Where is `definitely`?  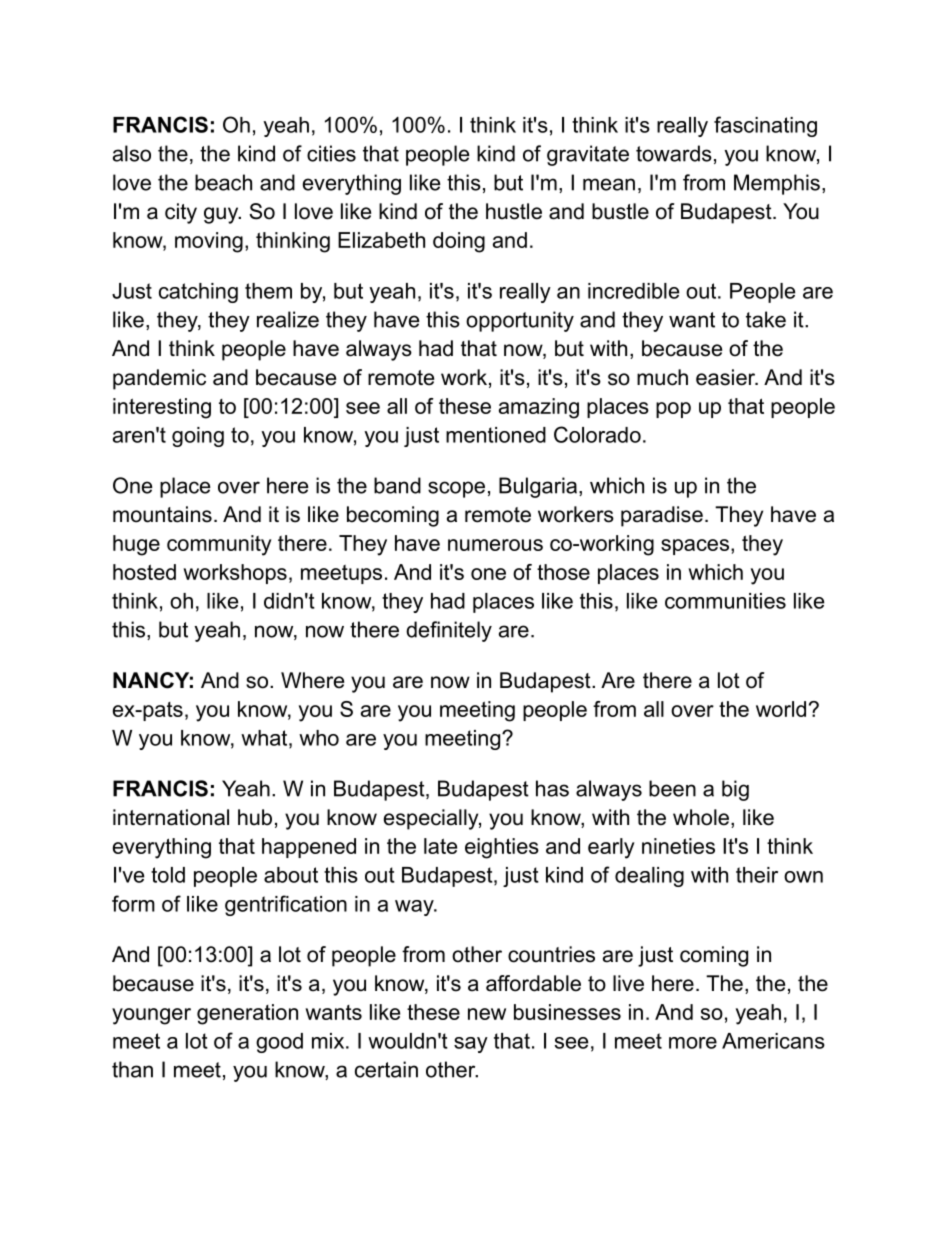
definitely is located at coordinates (449, 631).
